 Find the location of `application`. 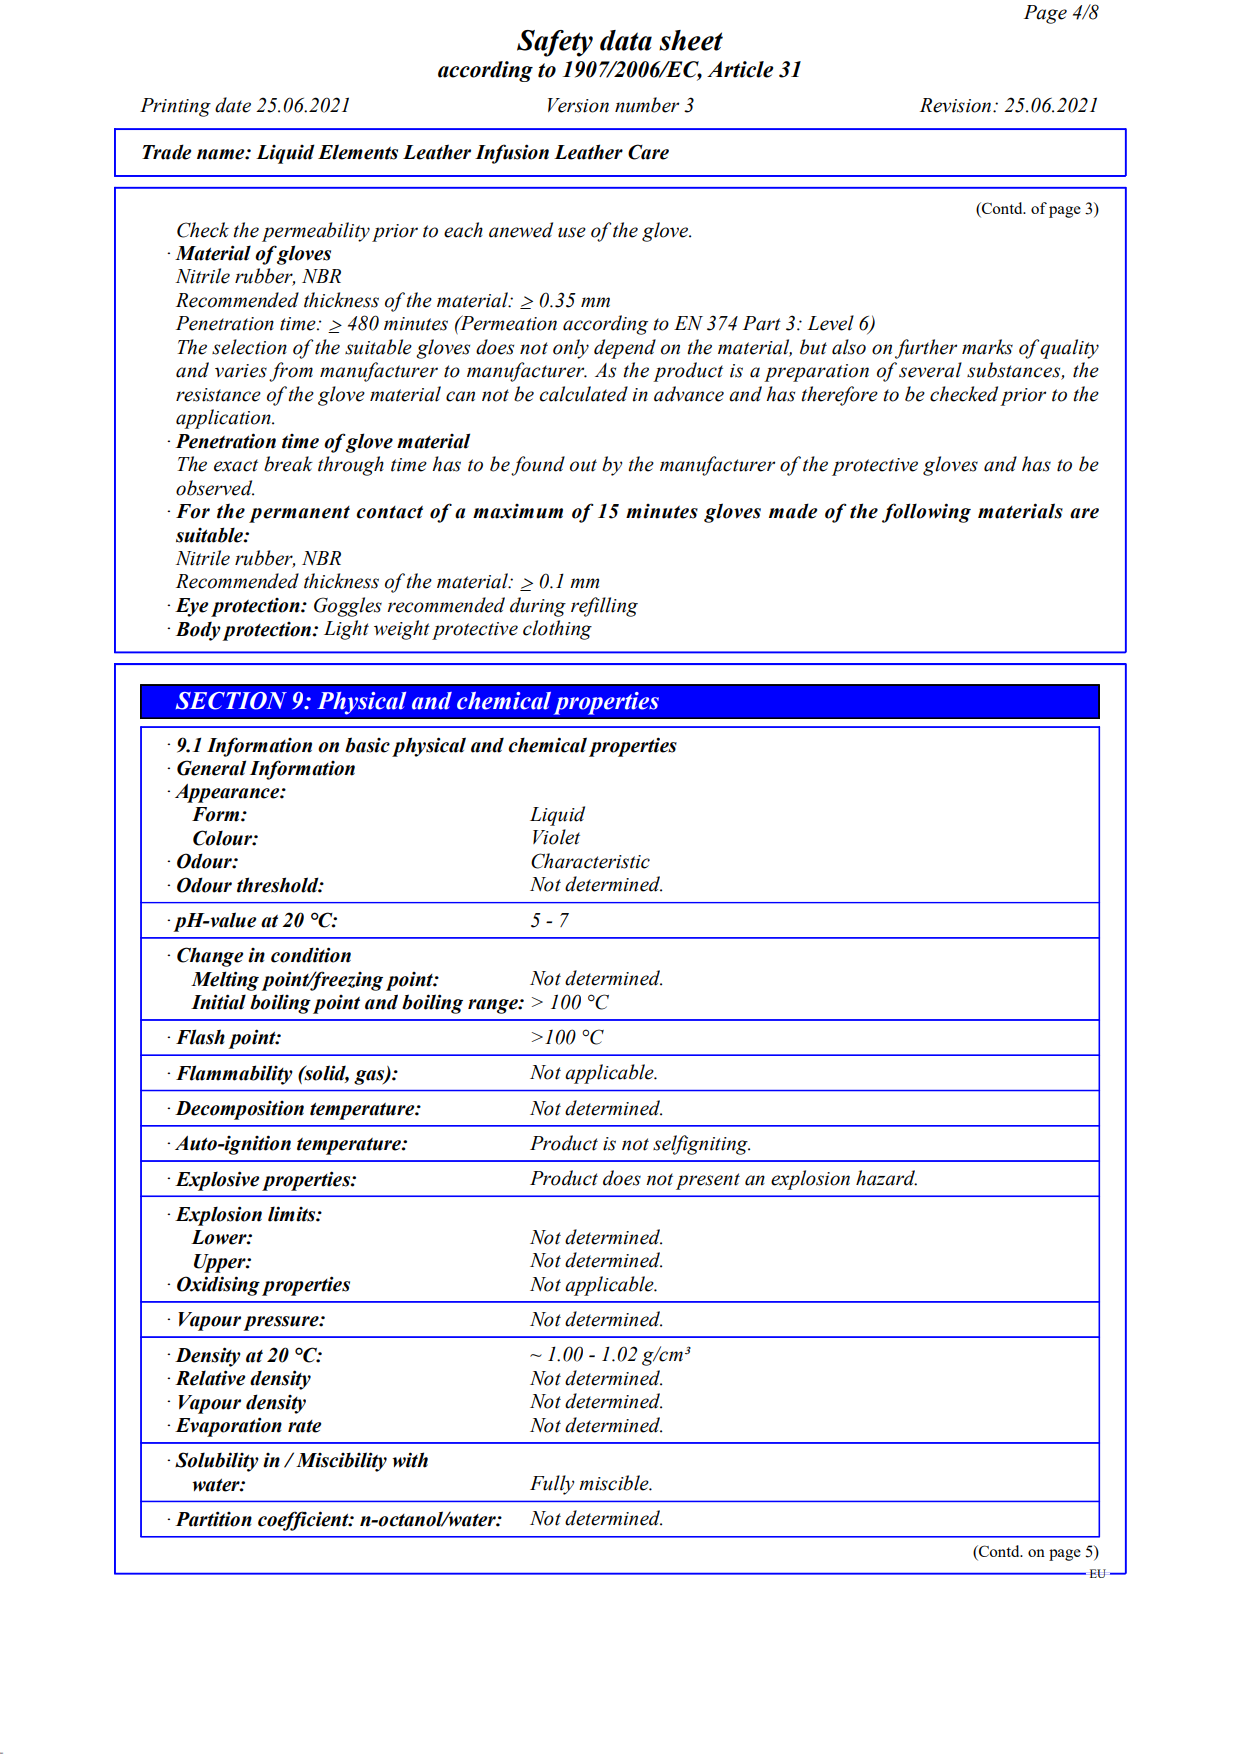

application is located at coordinates (224, 419).
